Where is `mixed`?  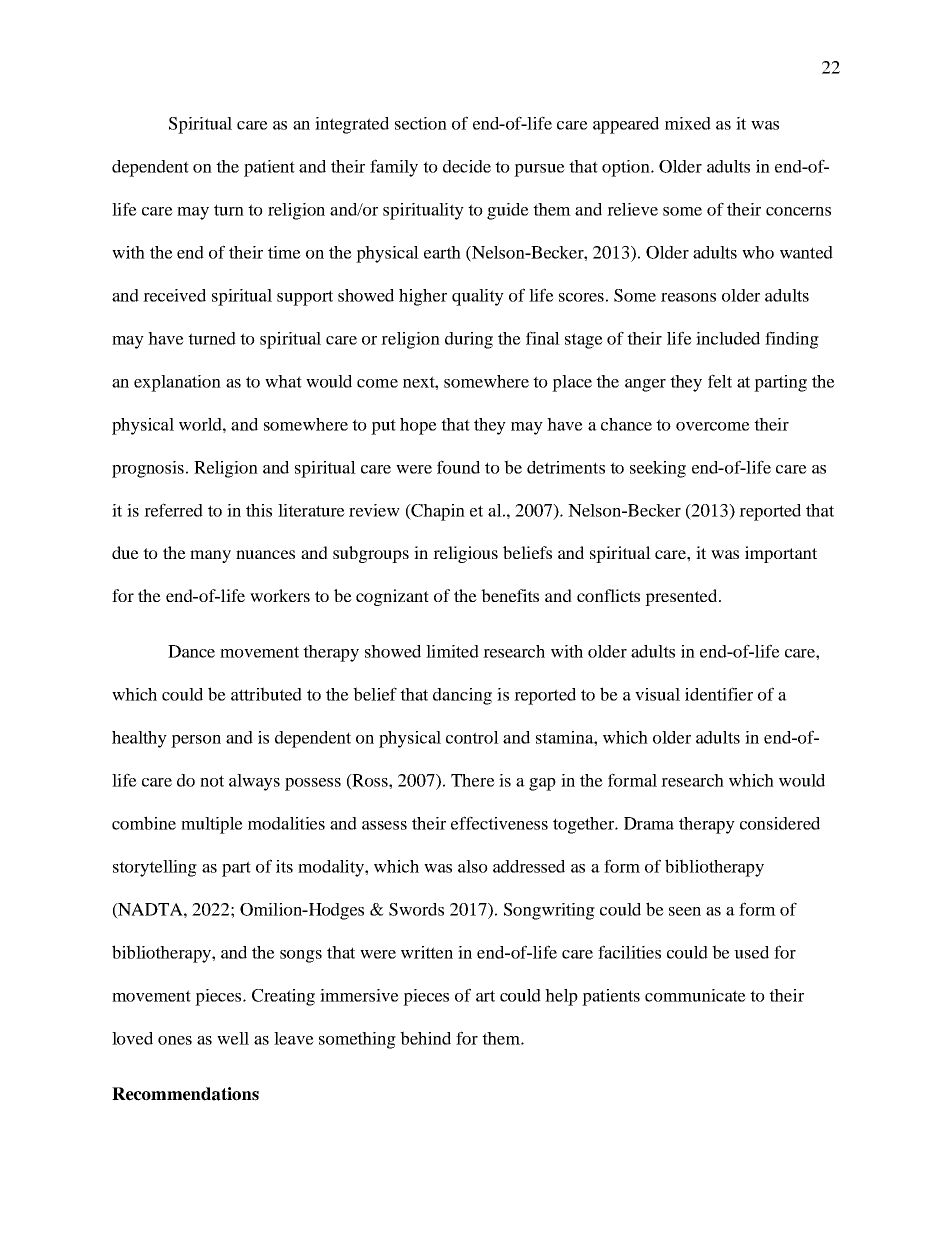
mixed is located at coordinates (688, 123).
